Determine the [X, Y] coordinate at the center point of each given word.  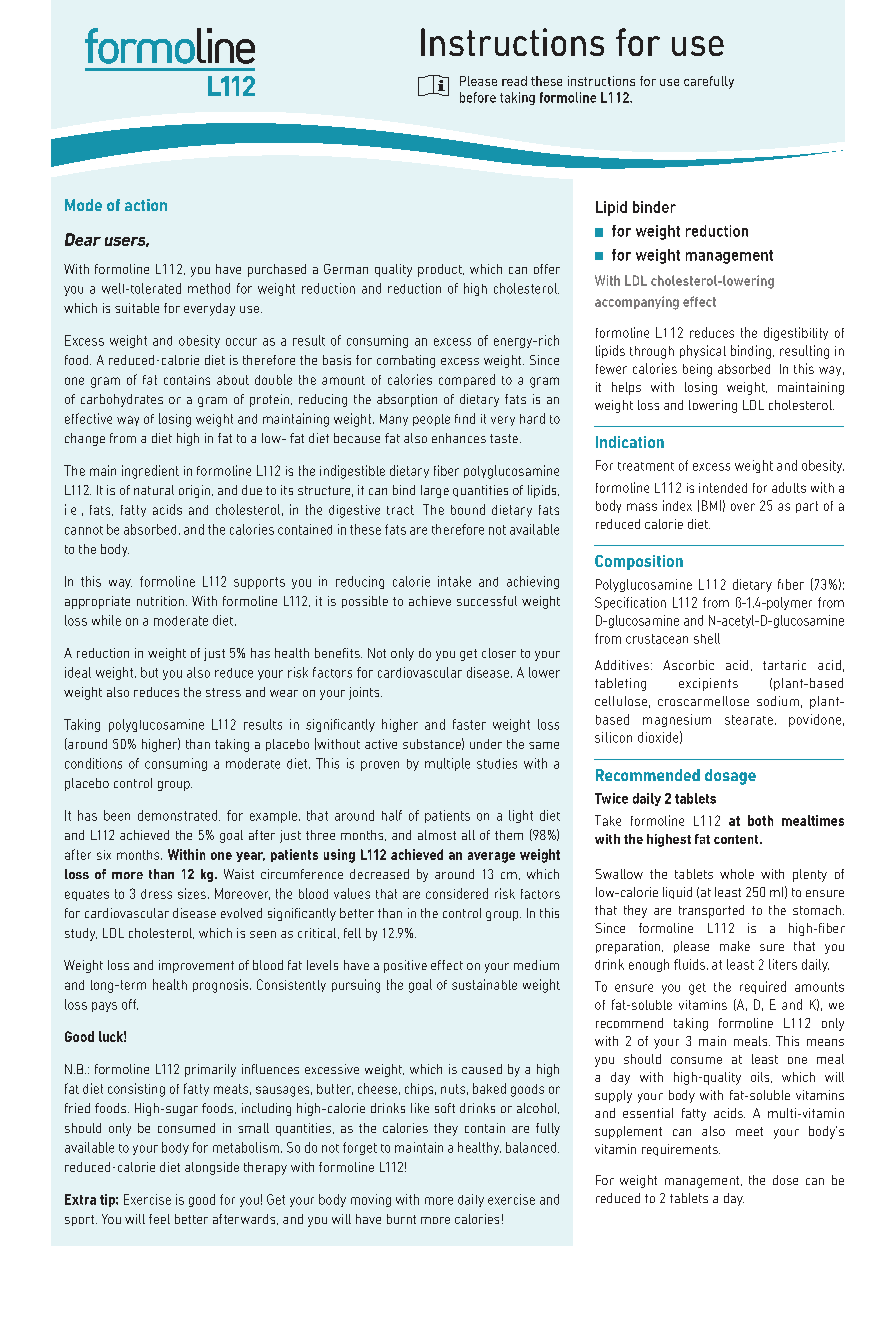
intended [723, 488]
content [737, 839]
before [478, 97]
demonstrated [179, 815]
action [146, 205]
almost [437, 835]
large [435, 491]
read [514, 81]
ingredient [150, 472]
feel [159, 1219]
